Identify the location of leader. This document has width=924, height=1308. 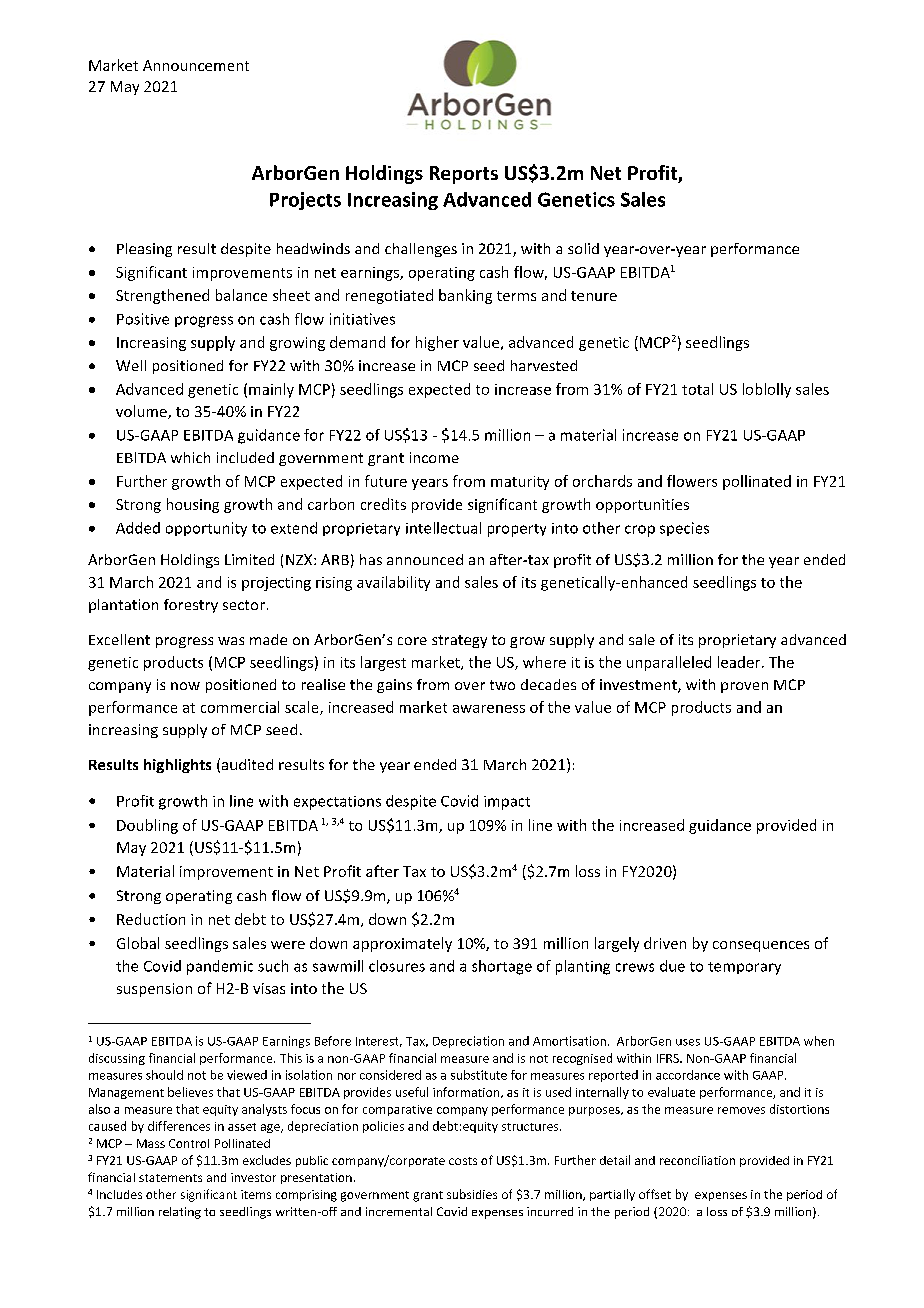
(740, 662).
